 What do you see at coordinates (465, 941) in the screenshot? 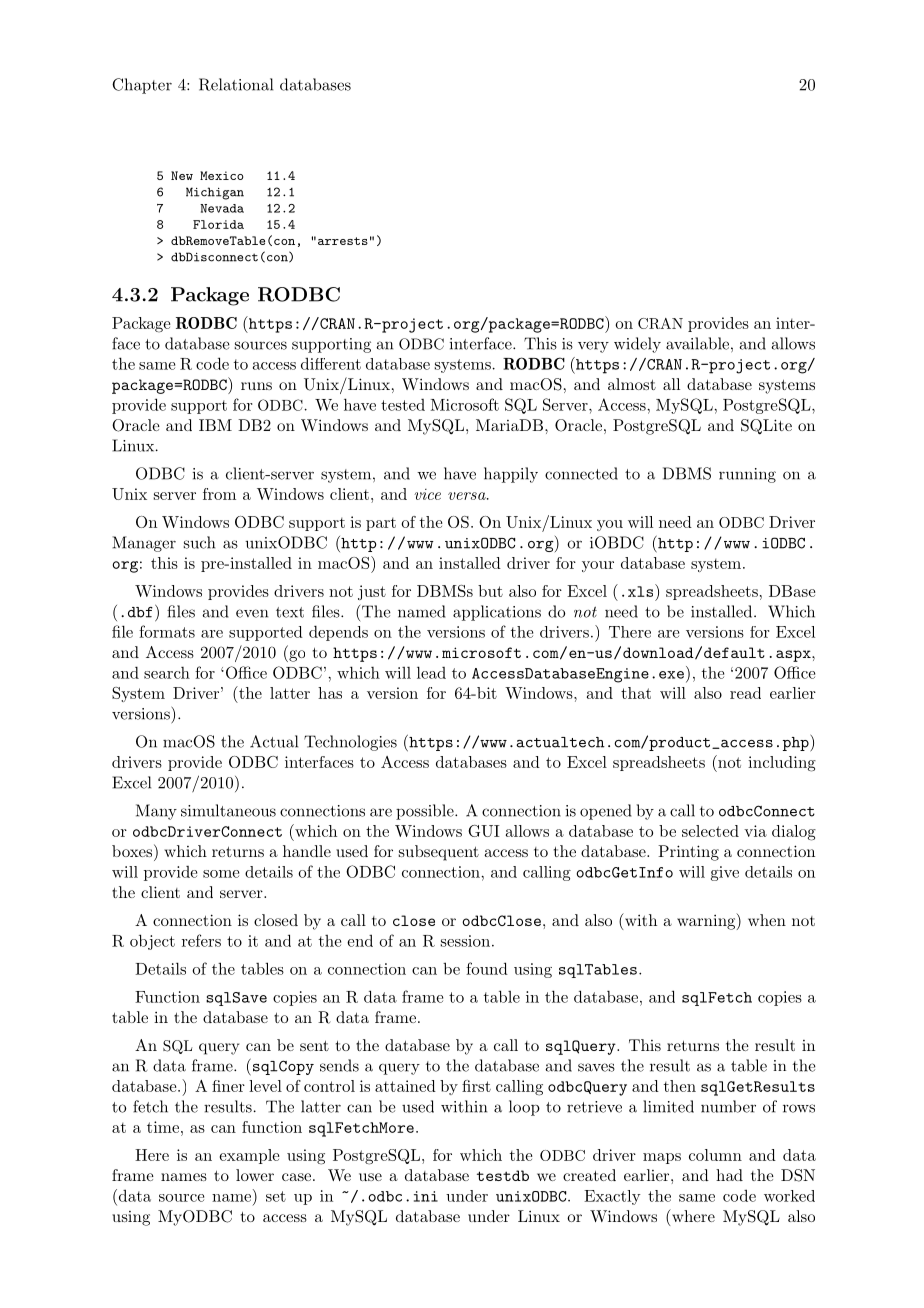
I see `session` at bounding box center [465, 941].
